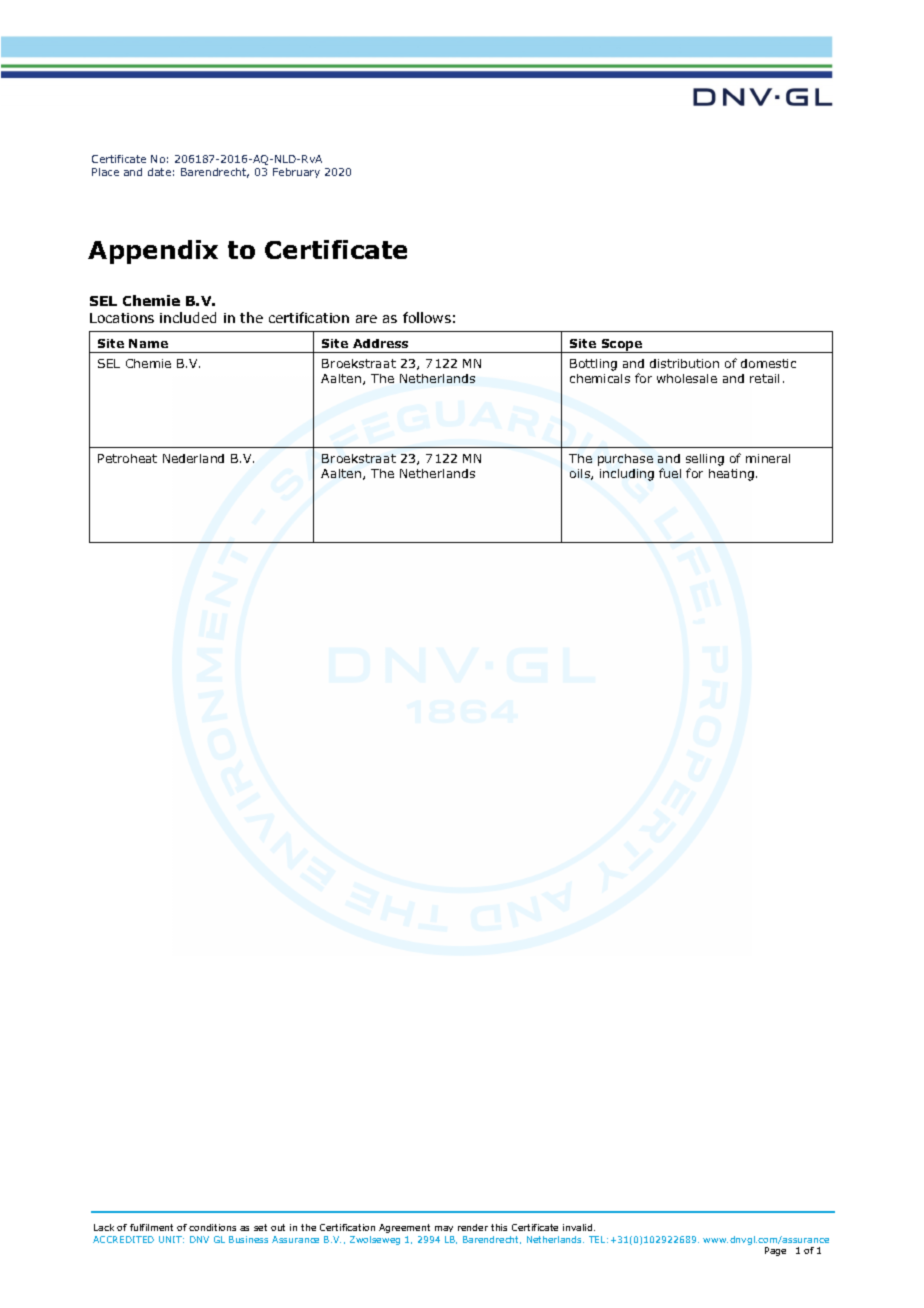 Image resolution: width=924 pixels, height=1308 pixels. Describe the element at coordinates (670, 473) in the document. I see `fuel` at that location.
